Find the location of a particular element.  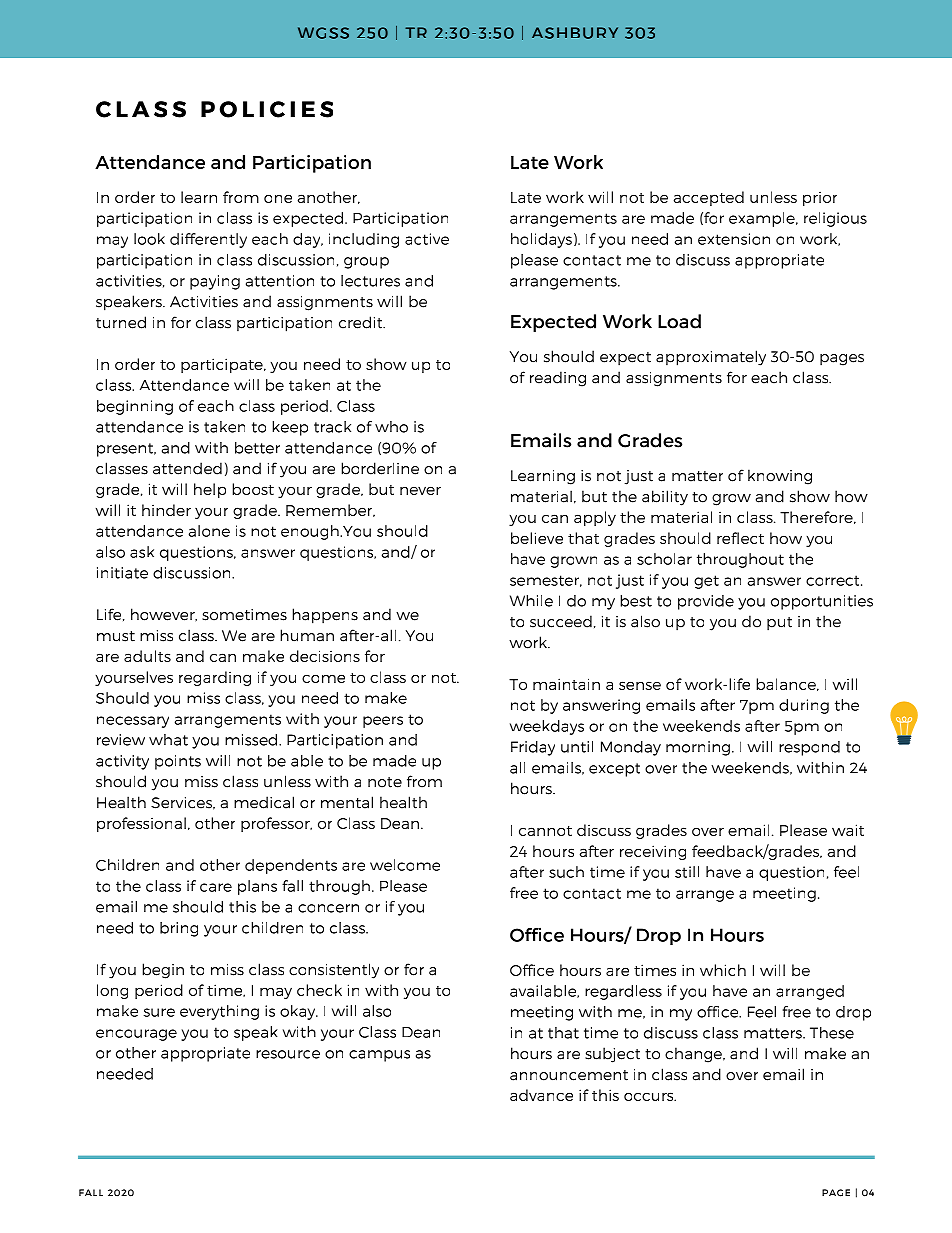

active is located at coordinates (427, 239).
